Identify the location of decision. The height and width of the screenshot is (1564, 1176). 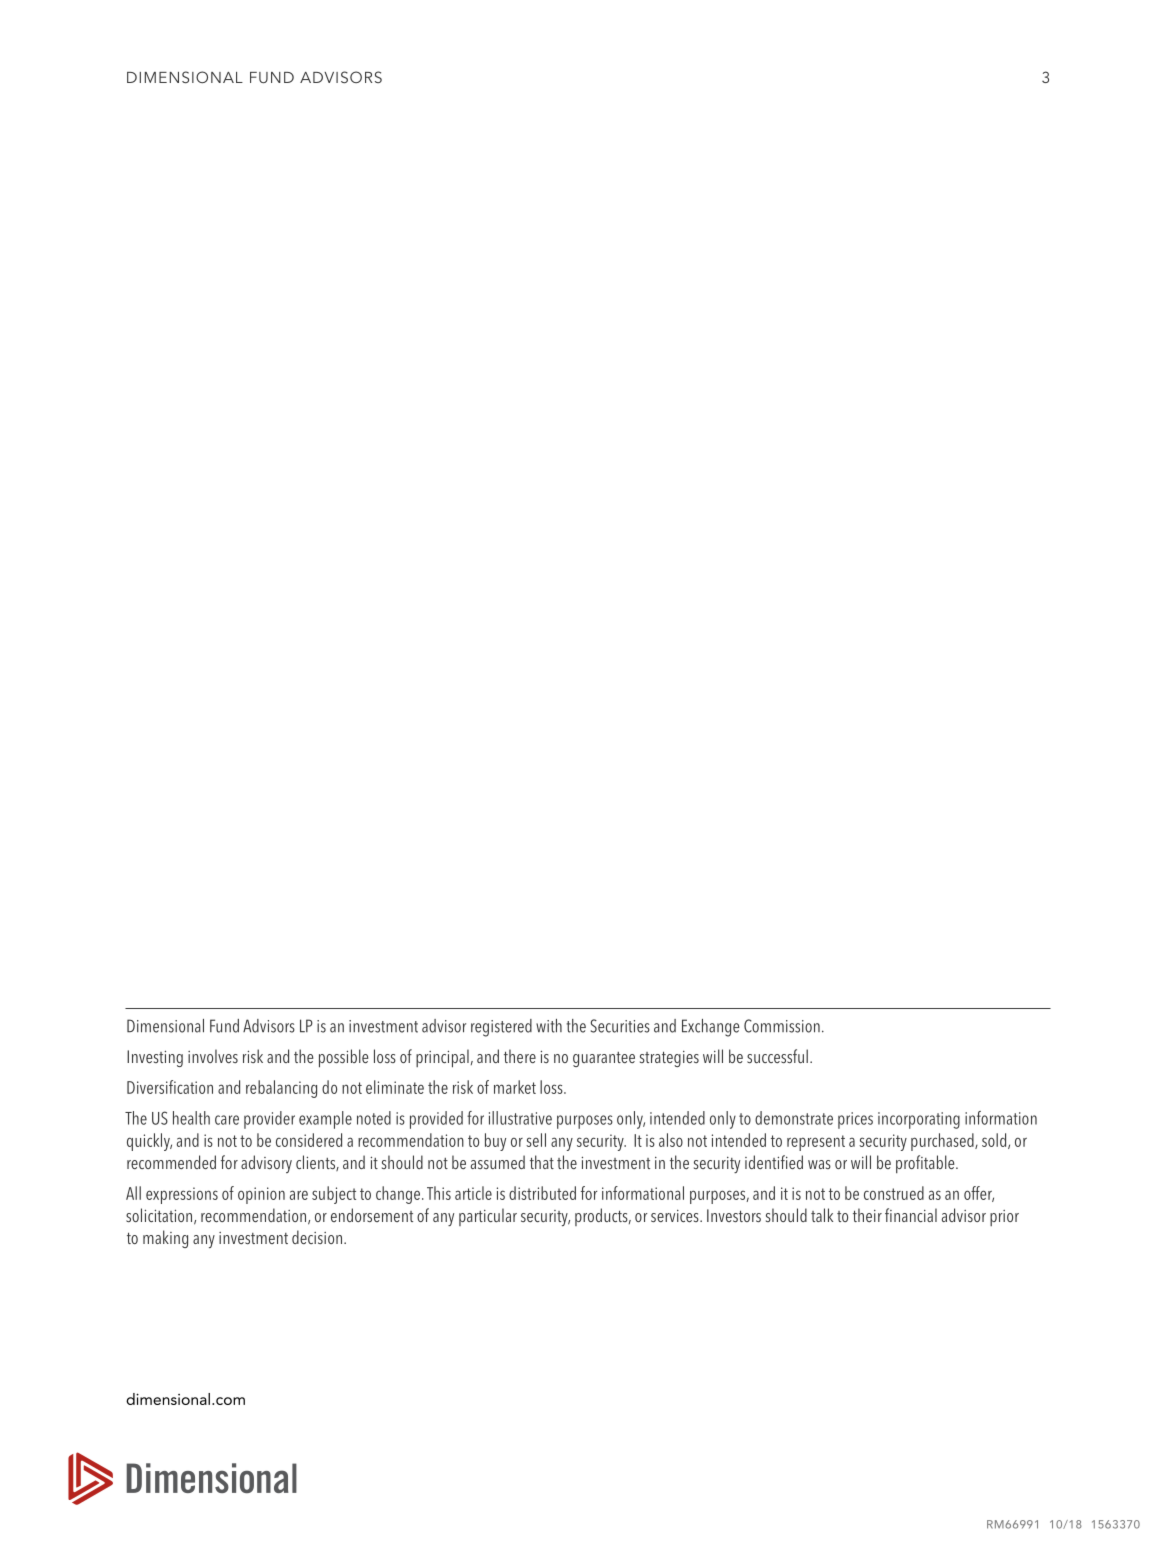
(318, 1237).
